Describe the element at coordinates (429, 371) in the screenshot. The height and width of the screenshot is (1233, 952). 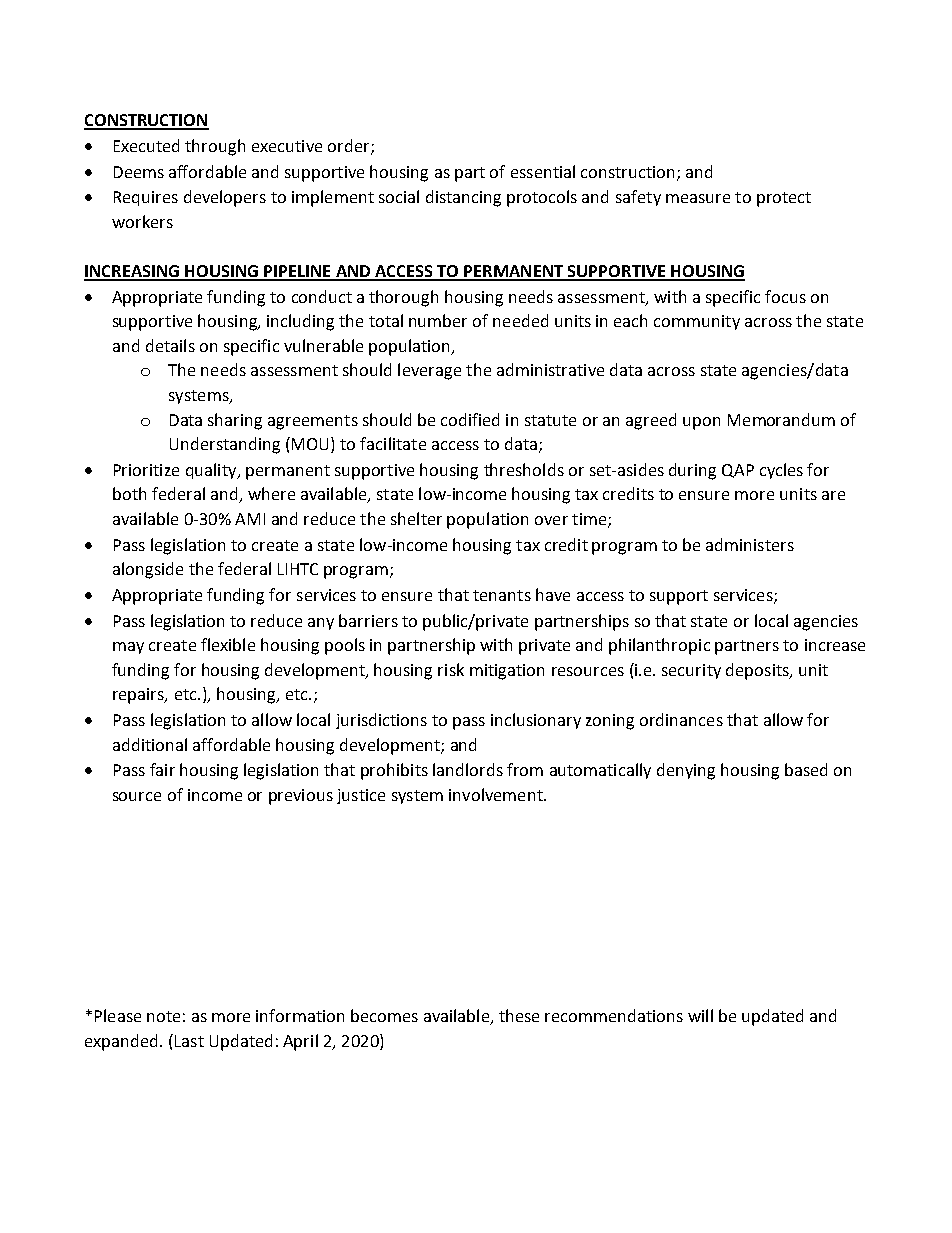
I see `leverage` at that location.
